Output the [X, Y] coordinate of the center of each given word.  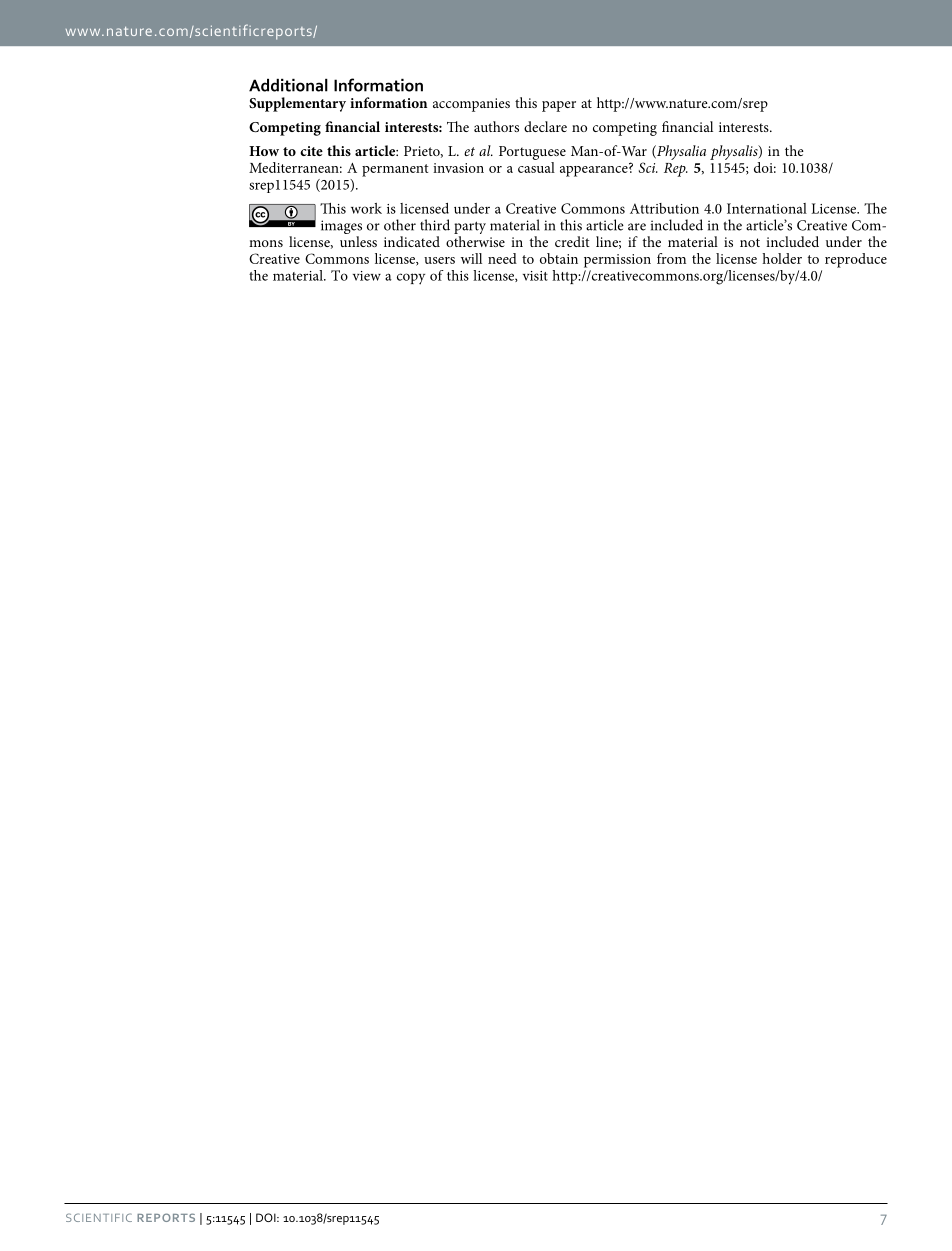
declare [545, 126]
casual [536, 166]
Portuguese [532, 153]
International [767, 208]
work [366, 208]
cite [311, 151]
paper [559, 106]
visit [535, 276]
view [367, 276]
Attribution [664, 208]
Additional [288, 85]
